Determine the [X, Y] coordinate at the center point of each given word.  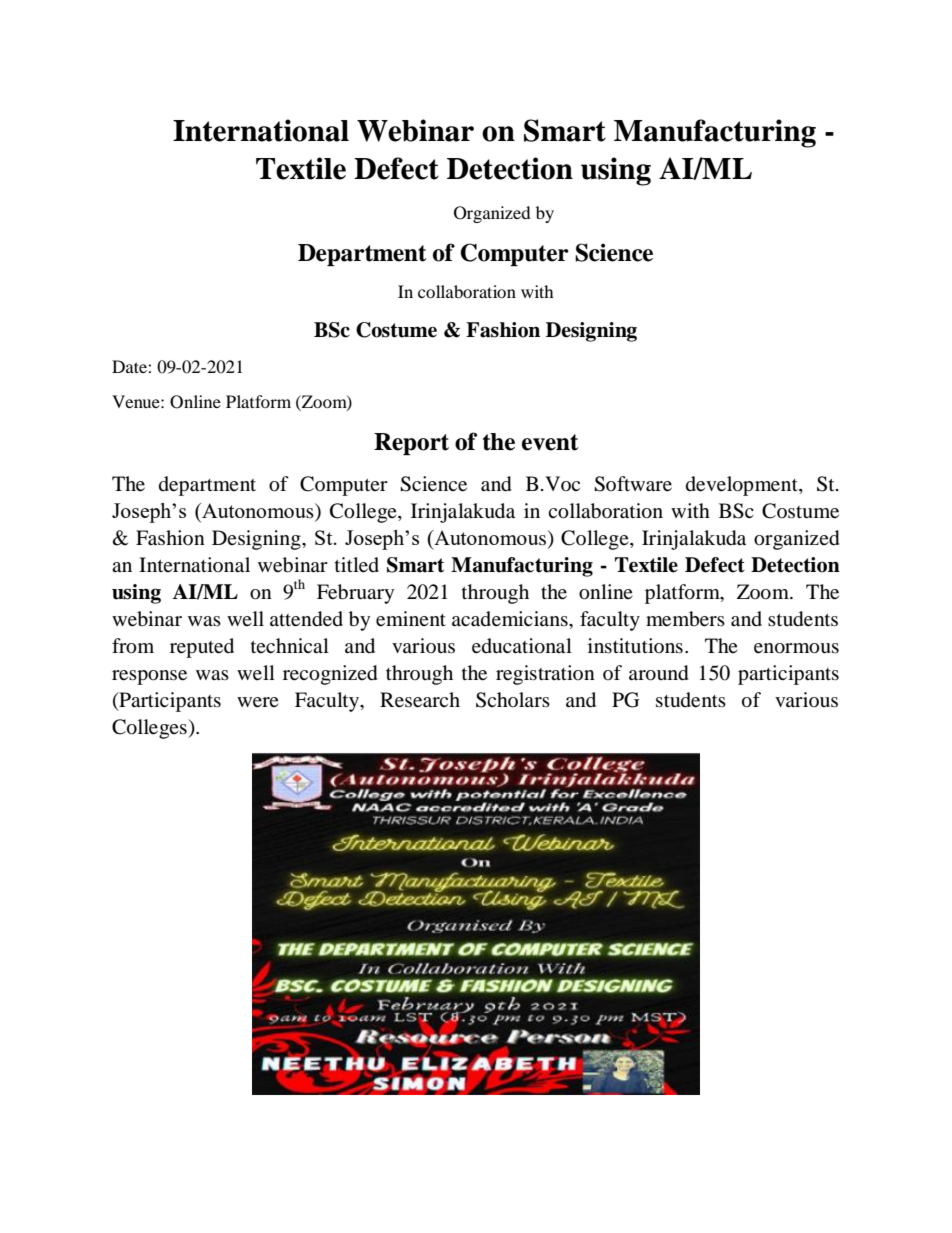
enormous [796, 648]
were [258, 702]
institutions [635, 645]
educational [522, 646]
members [685, 619]
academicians [511, 619]
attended [306, 619]
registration [545, 675]
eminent [411, 619]
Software [633, 484]
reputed [202, 648]
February [355, 594]
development [743, 486]
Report [411, 444]
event [550, 442]
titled [357, 565]
